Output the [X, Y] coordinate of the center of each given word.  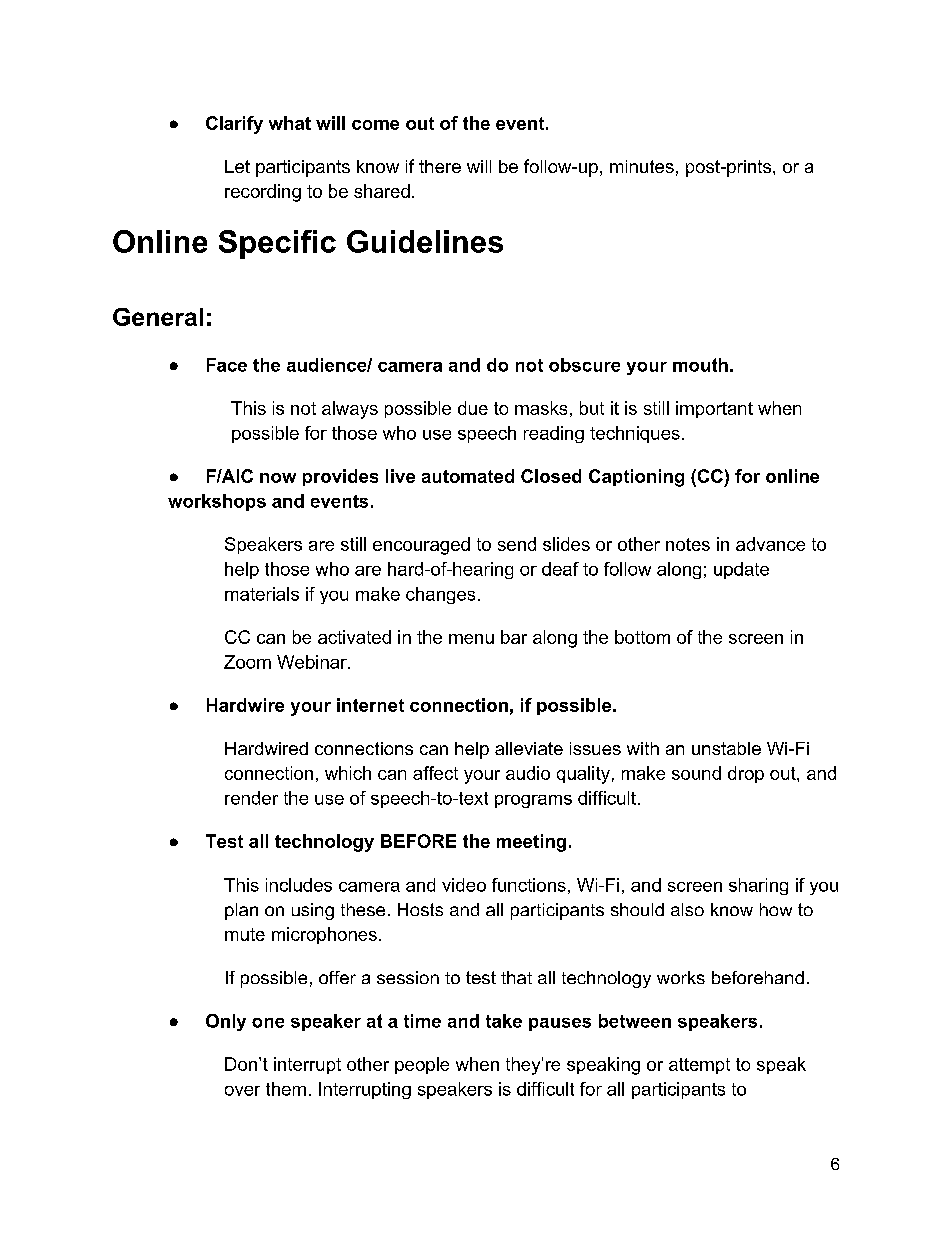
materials [262, 594]
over [242, 1091]
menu [471, 639]
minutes [642, 166]
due [473, 408]
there [440, 166]
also [687, 909]
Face [227, 365]
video [464, 885]
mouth [700, 365]
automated [468, 476]
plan [241, 911]
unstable [726, 748]
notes [688, 544]
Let [237, 166]
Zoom [247, 662]
